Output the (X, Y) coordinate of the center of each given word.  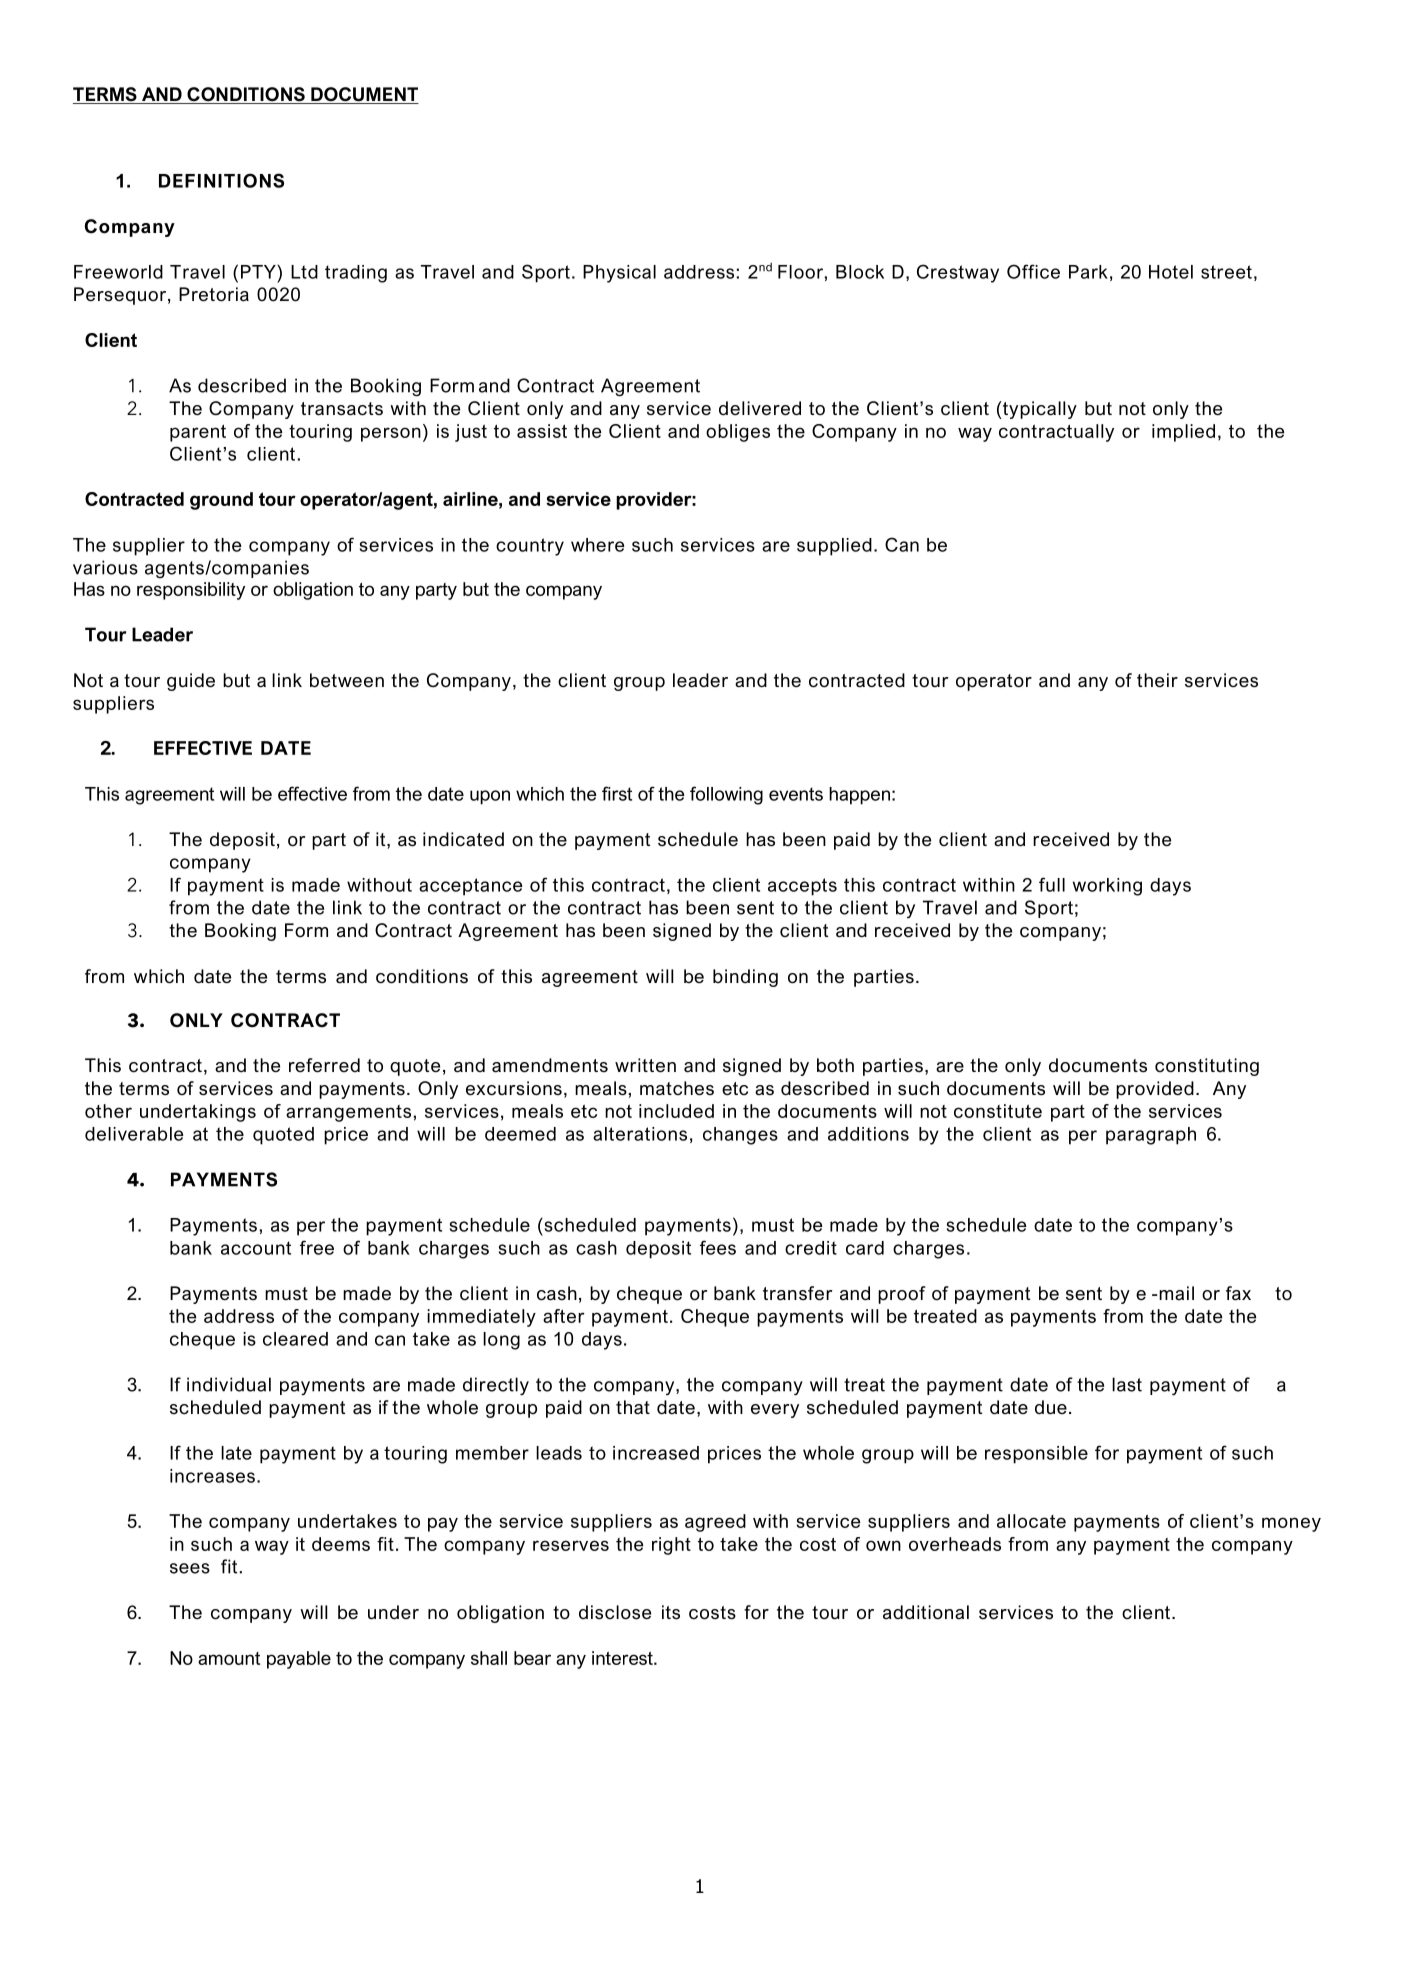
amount (229, 1658)
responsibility (191, 591)
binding (745, 978)
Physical (619, 274)
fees (718, 1247)
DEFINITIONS (221, 180)
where (598, 545)
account (256, 1248)
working (1107, 887)
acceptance (471, 887)
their (1157, 680)
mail (1176, 1293)
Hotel (1171, 272)
